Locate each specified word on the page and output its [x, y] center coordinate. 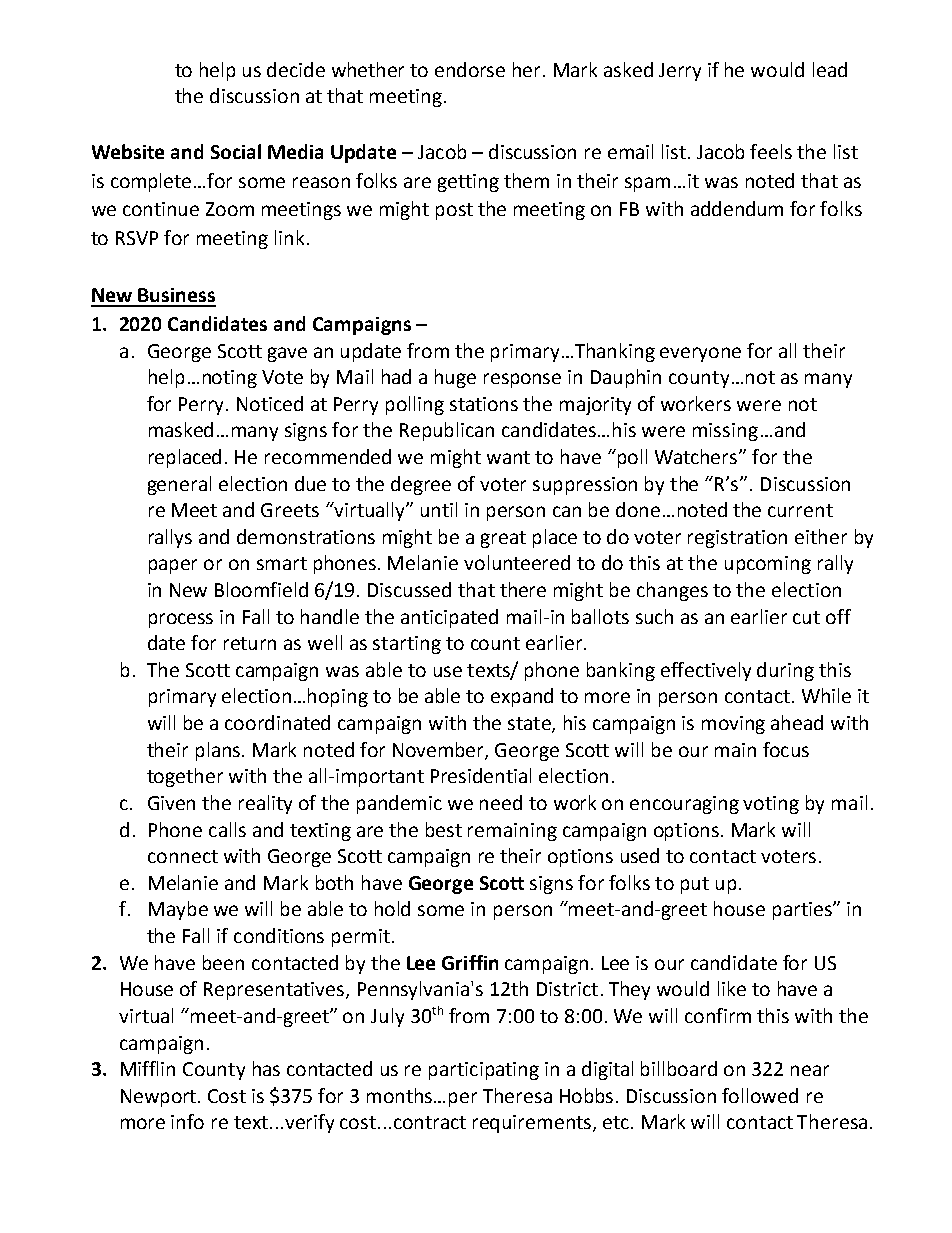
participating [484, 1071]
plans [219, 751]
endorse [470, 69]
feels [771, 151]
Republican [447, 431]
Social [236, 151]
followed [760, 1095]
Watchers [697, 456]
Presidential [481, 775]
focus [786, 749]
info [187, 1121]
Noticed [270, 403]
